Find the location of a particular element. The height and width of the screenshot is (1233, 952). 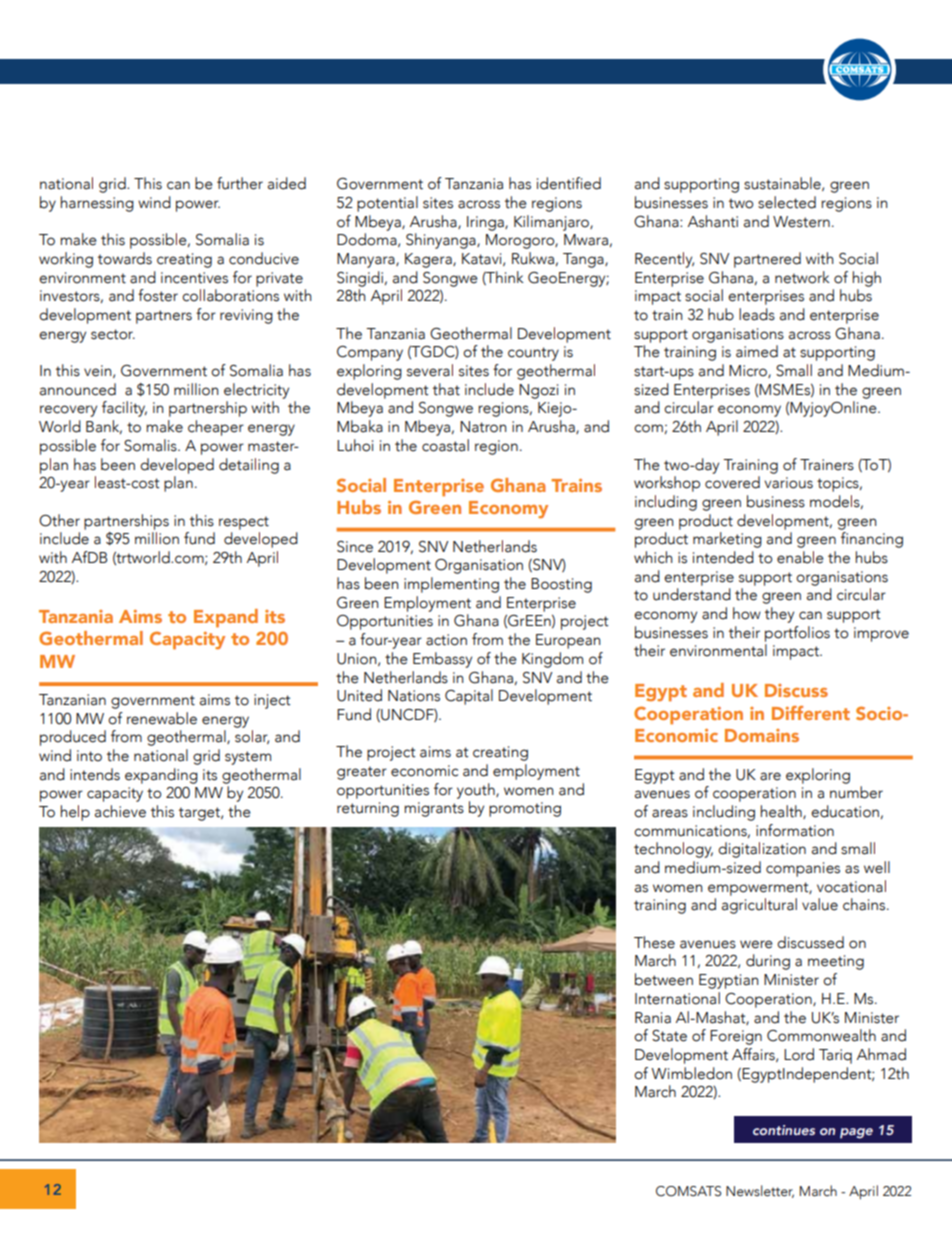

Kilimanjaro is located at coordinates (552, 223).
